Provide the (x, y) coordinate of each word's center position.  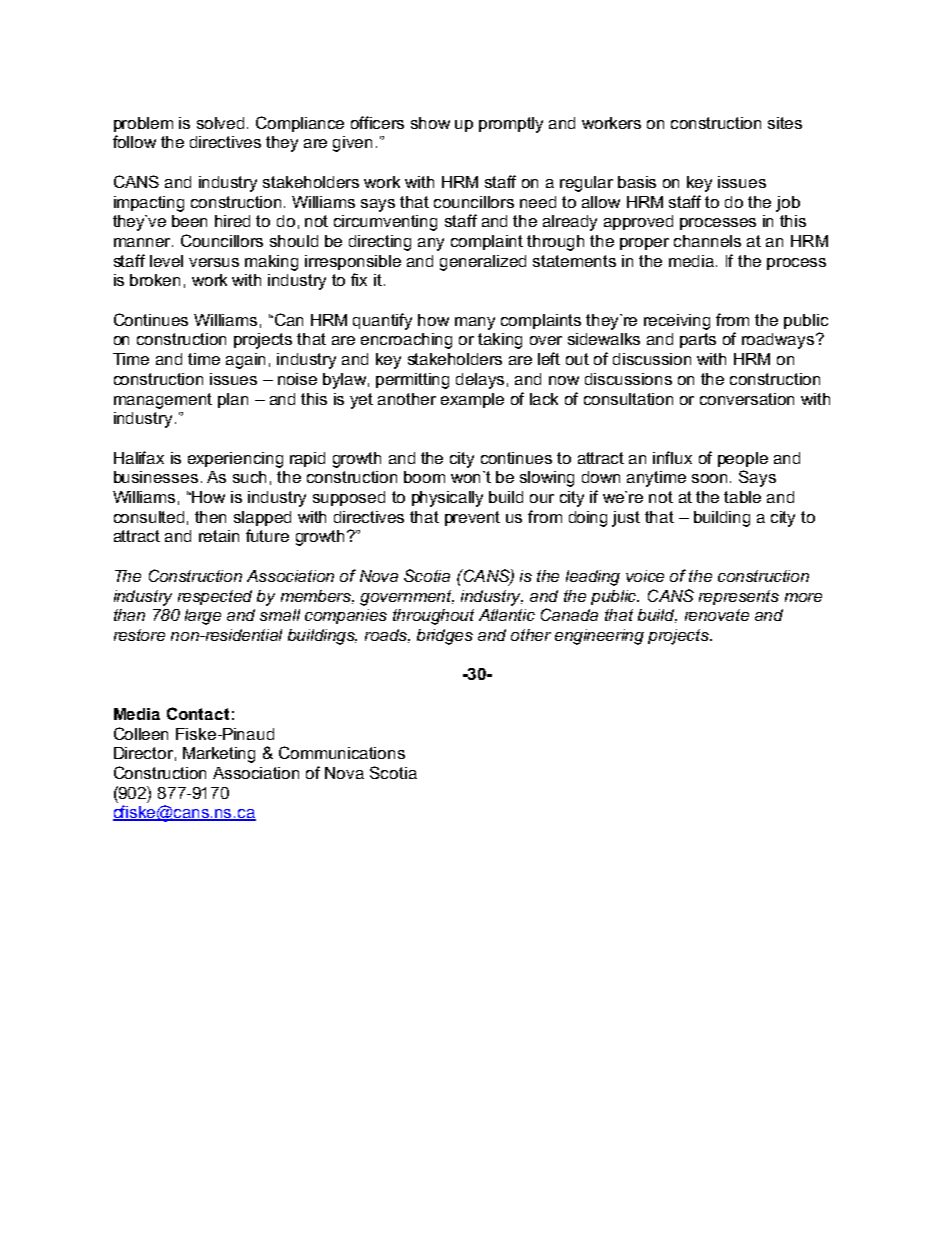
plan (233, 400)
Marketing (219, 755)
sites (785, 123)
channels (707, 241)
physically (447, 499)
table (742, 497)
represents (739, 597)
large (203, 617)
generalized (483, 263)
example (472, 400)
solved (220, 123)
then (210, 517)
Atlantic (507, 615)
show (430, 123)
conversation (747, 399)
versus (214, 262)
